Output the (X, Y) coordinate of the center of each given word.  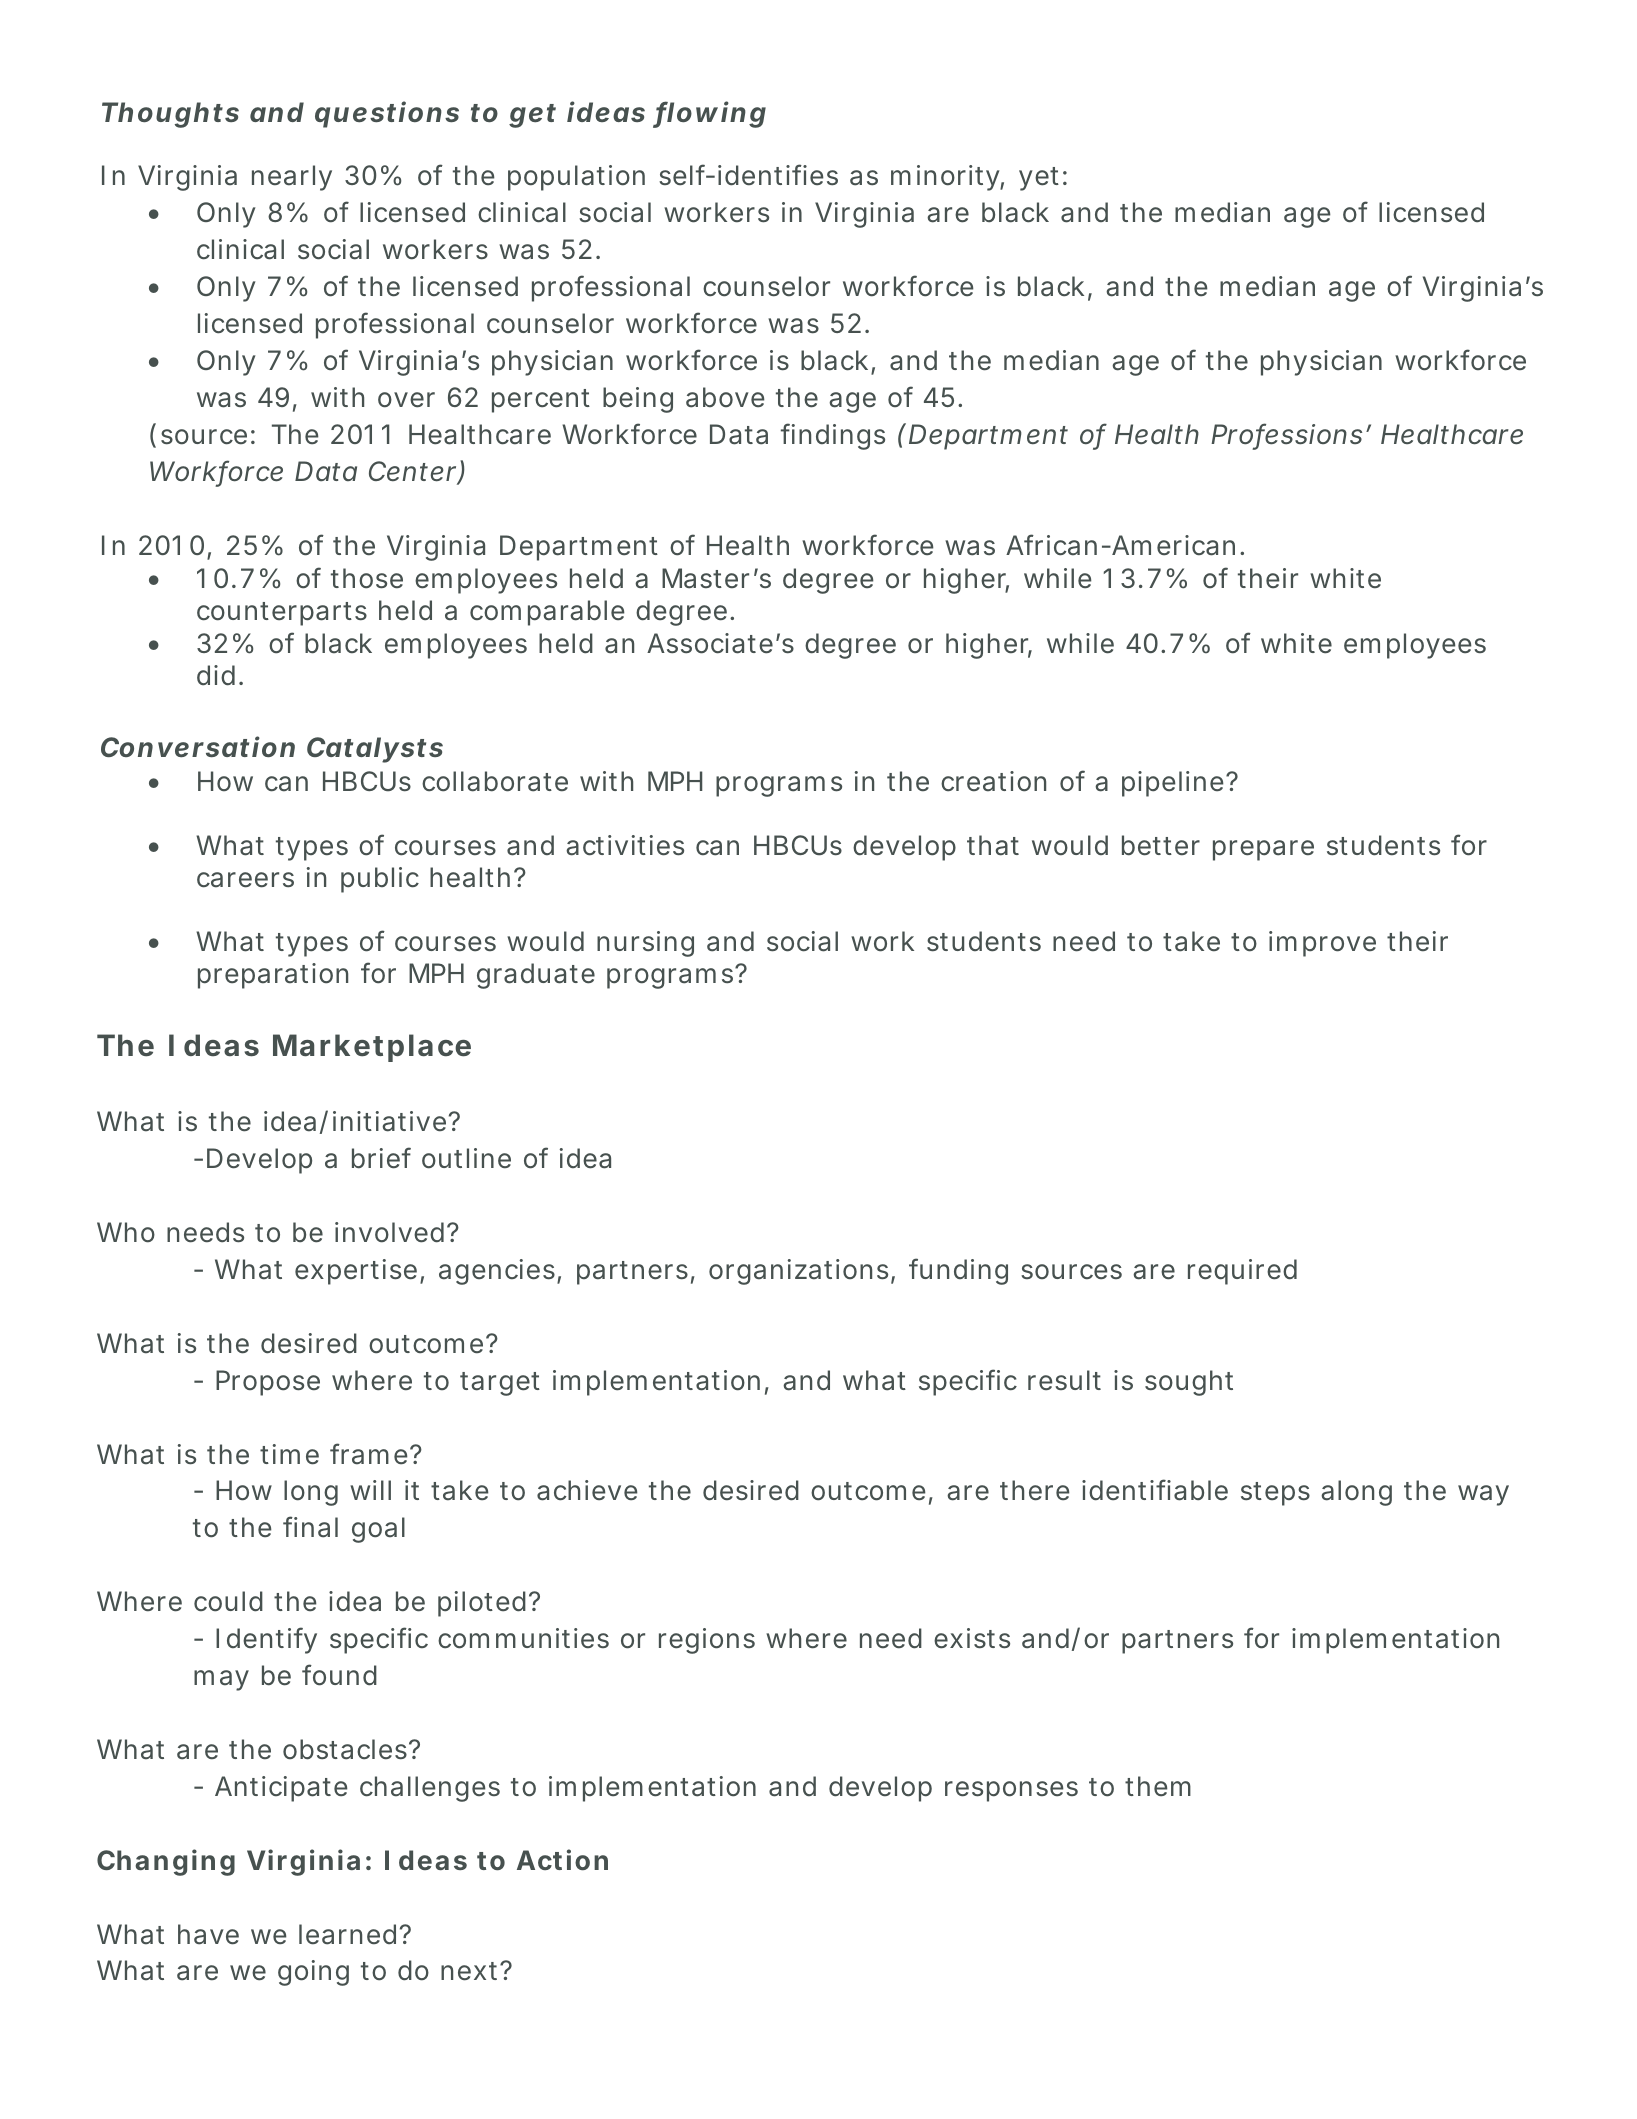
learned (347, 1934)
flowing (710, 114)
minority (946, 178)
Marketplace (372, 1048)
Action (562, 1860)
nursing (645, 944)
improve (1322, 944)
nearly (292, 178)
